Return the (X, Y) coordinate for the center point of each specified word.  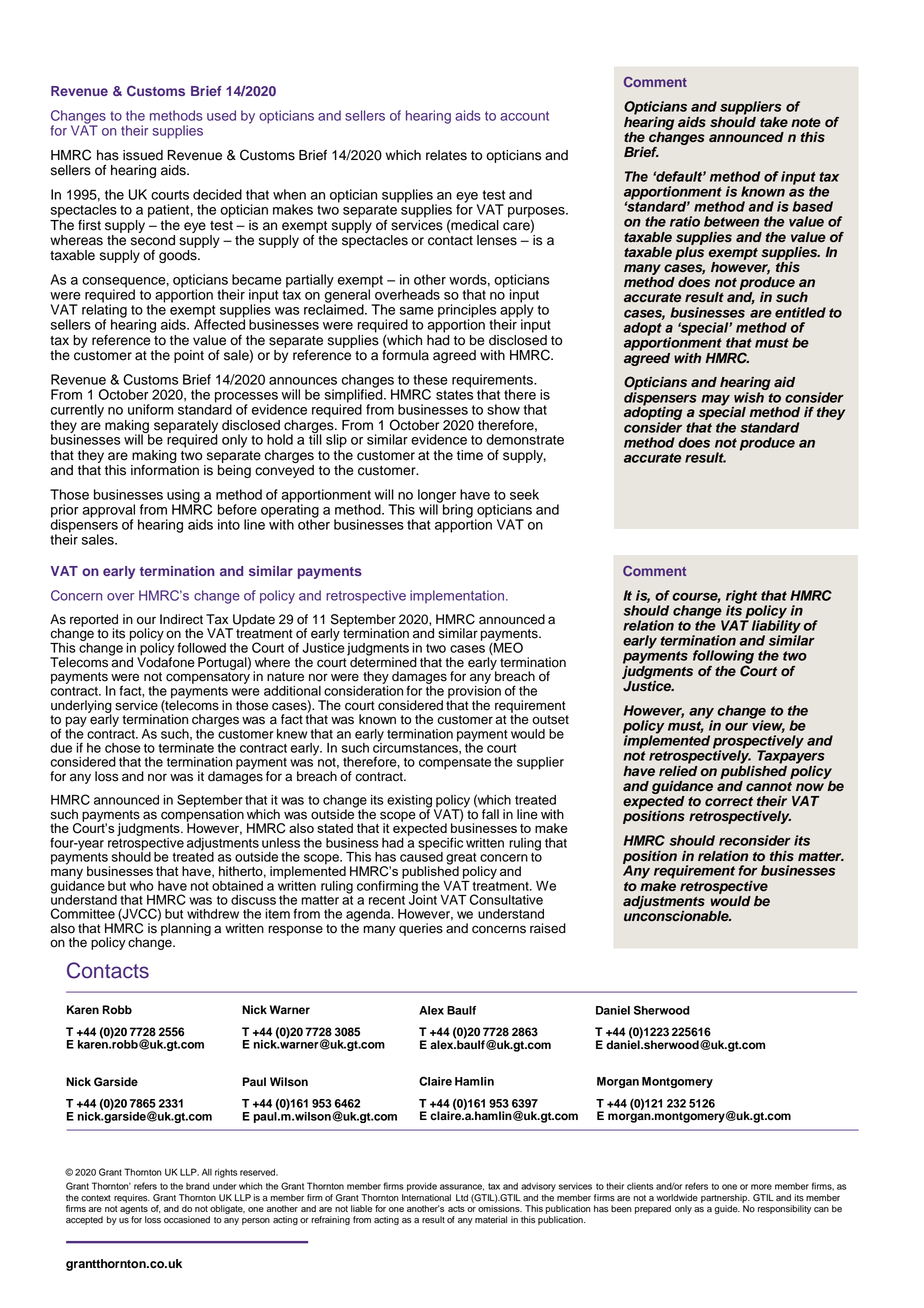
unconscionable (677, 915)
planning (186, 929)
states (455, 395)
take (774, 122)
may (717, 401)
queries (421, 929)
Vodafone (166, 661)
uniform (150, 409)
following (723, 658)
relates (446, 155)
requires (132, 1198)
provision (474, 692)
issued (143, 155)
